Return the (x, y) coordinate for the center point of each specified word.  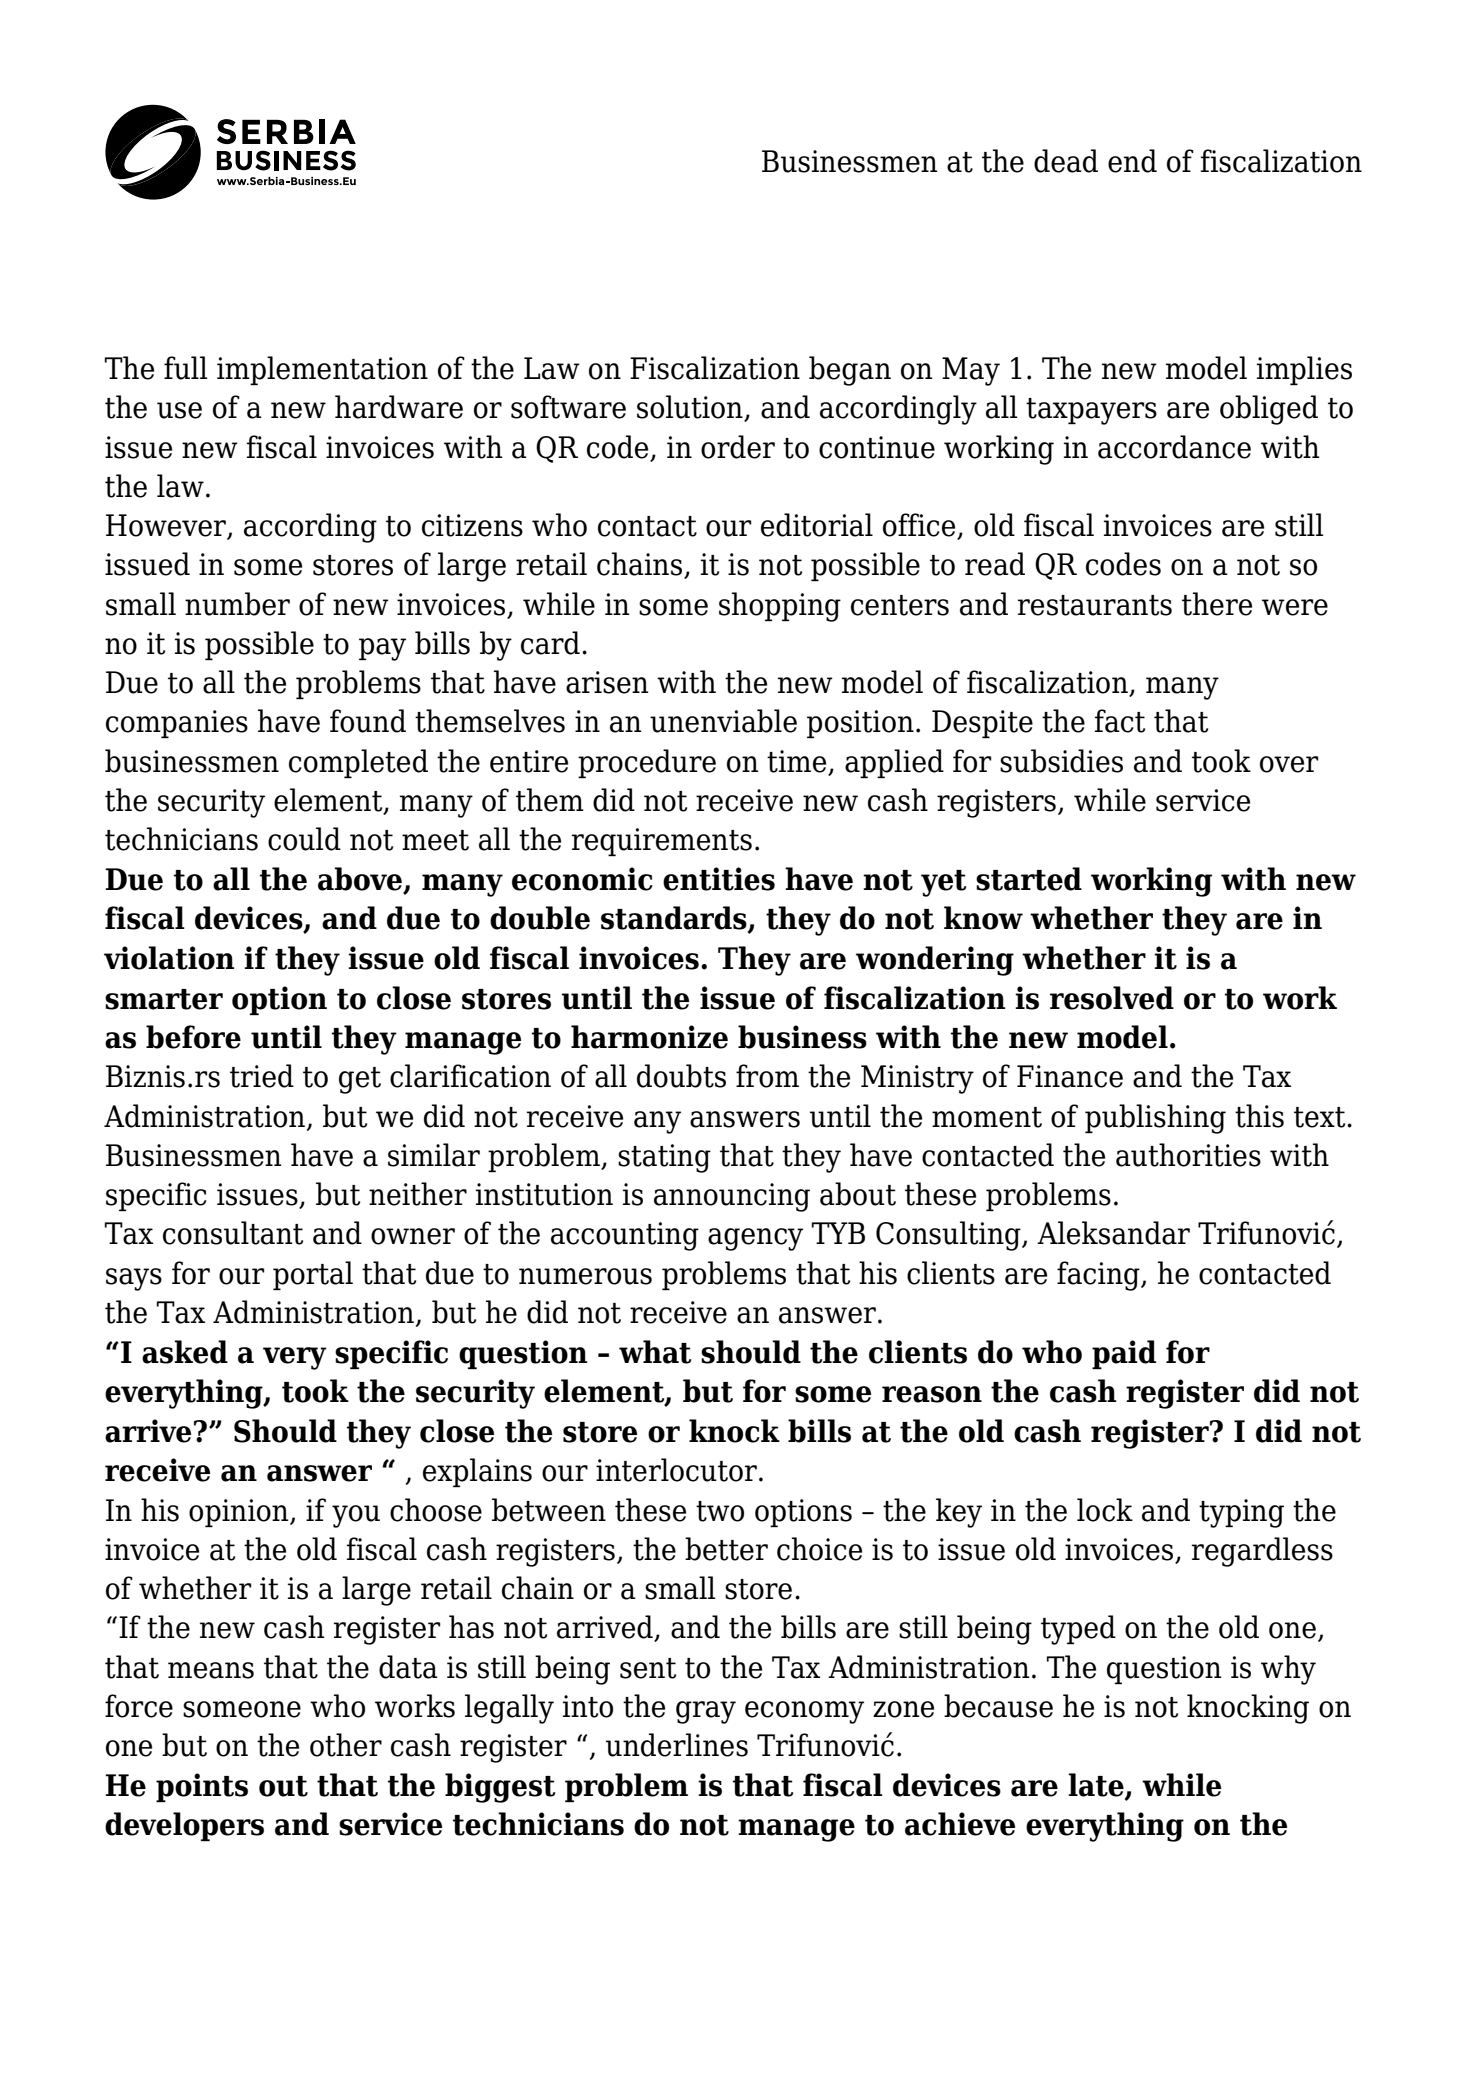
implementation (322, 370)
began (850, 371)
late (1097, 1786)
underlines (677, 1745)
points (202, 1787)
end (1132, 161)
